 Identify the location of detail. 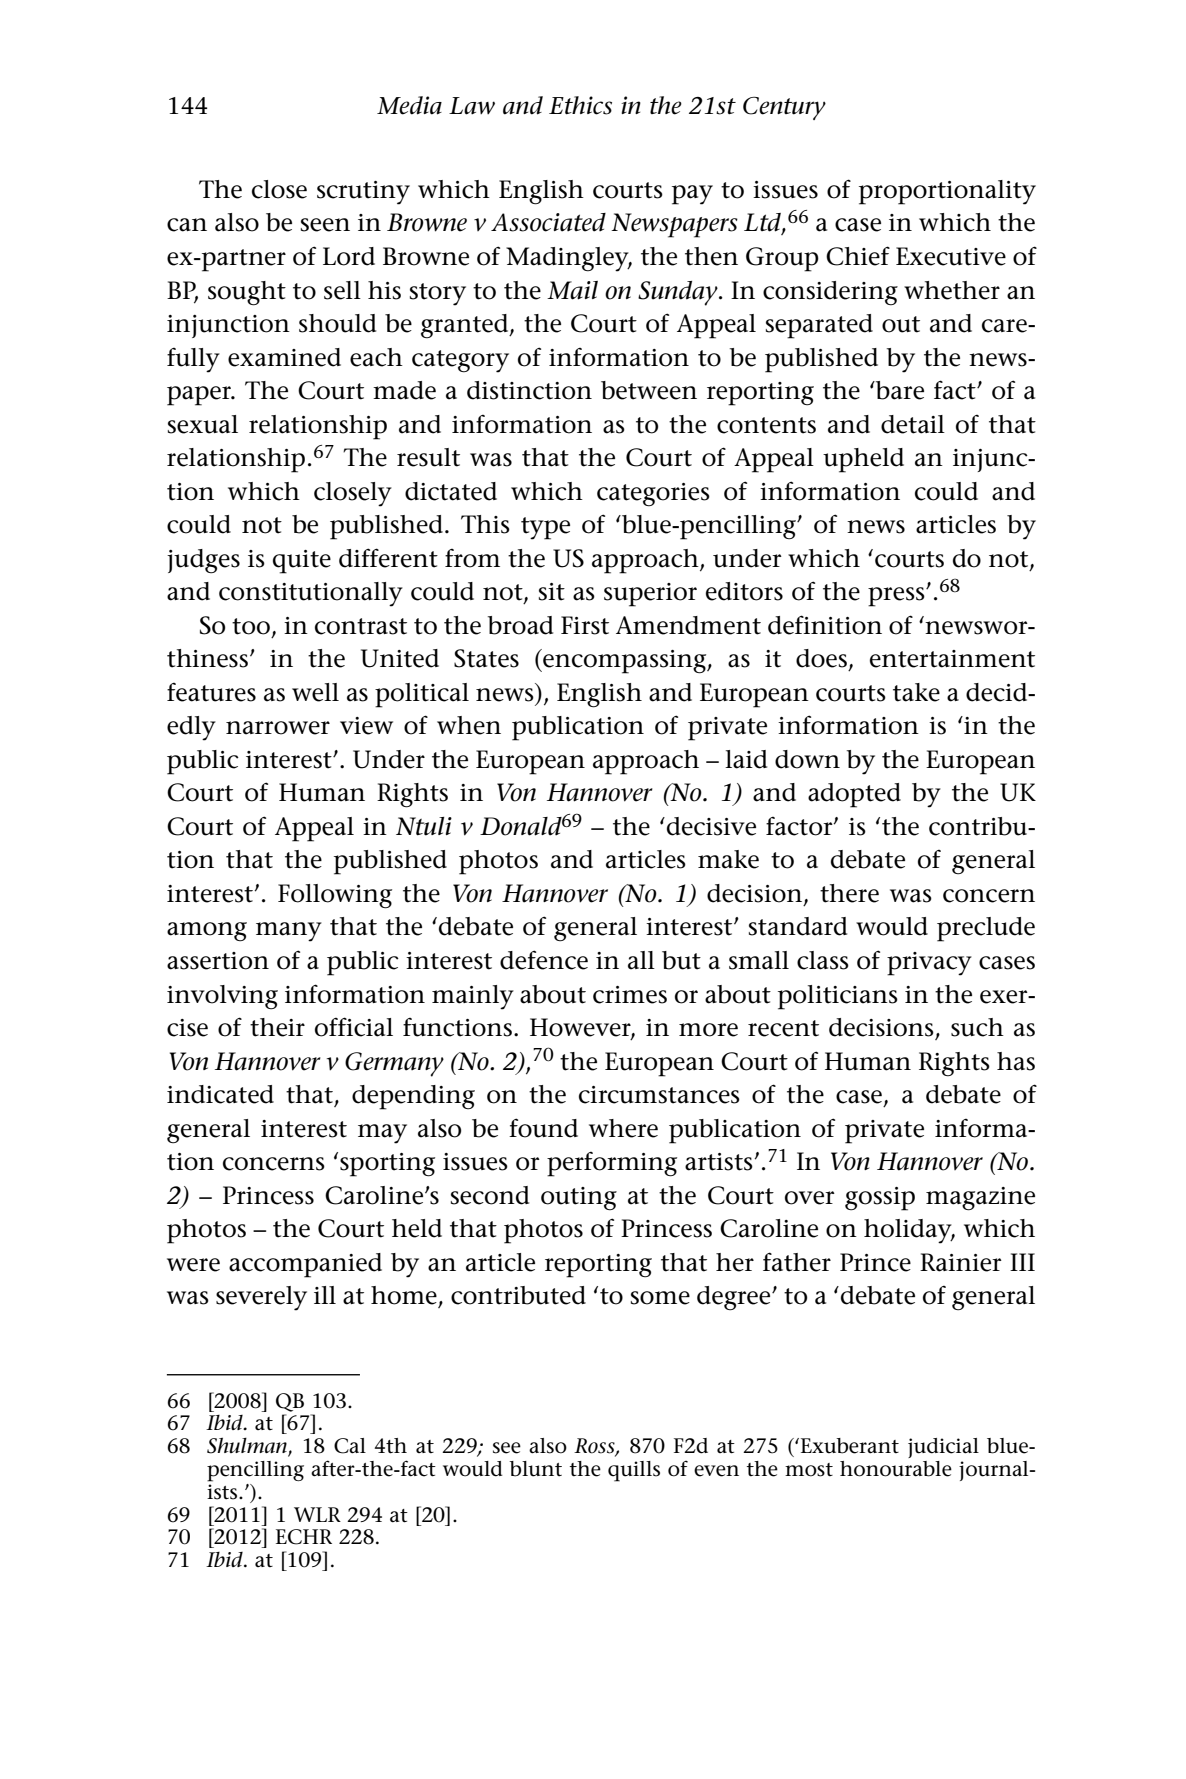
(913, 424).
